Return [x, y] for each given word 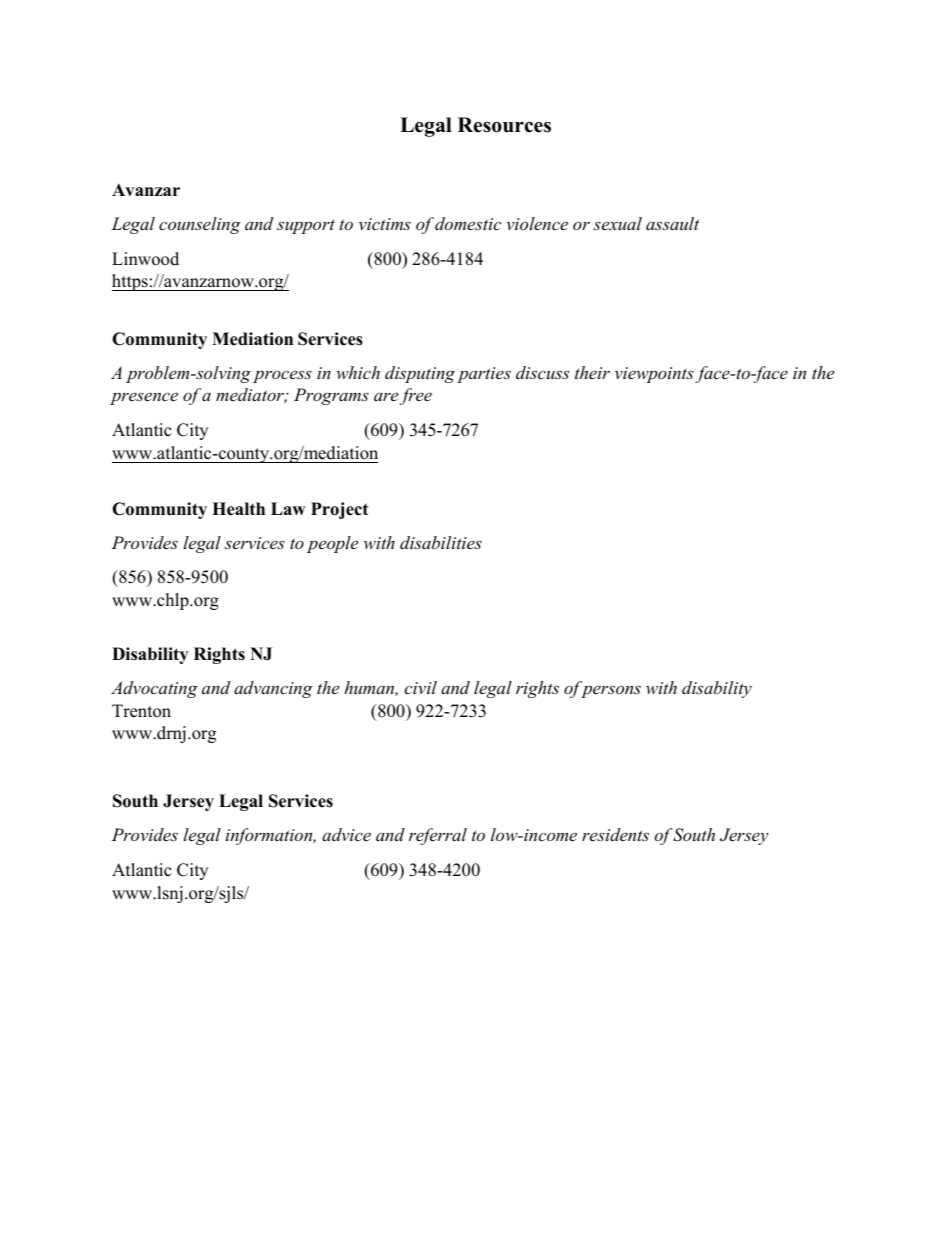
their [592, 372]
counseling [200, 225]
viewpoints [654, 375]
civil [420, 687]
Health [238, 509]
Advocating [154, 689]
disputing [420, 374]
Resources [504, 125]
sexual [617, 223]
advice [346, 834]
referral [438, 836]
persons [611, 691]
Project [339, 510]
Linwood [145, 259]
